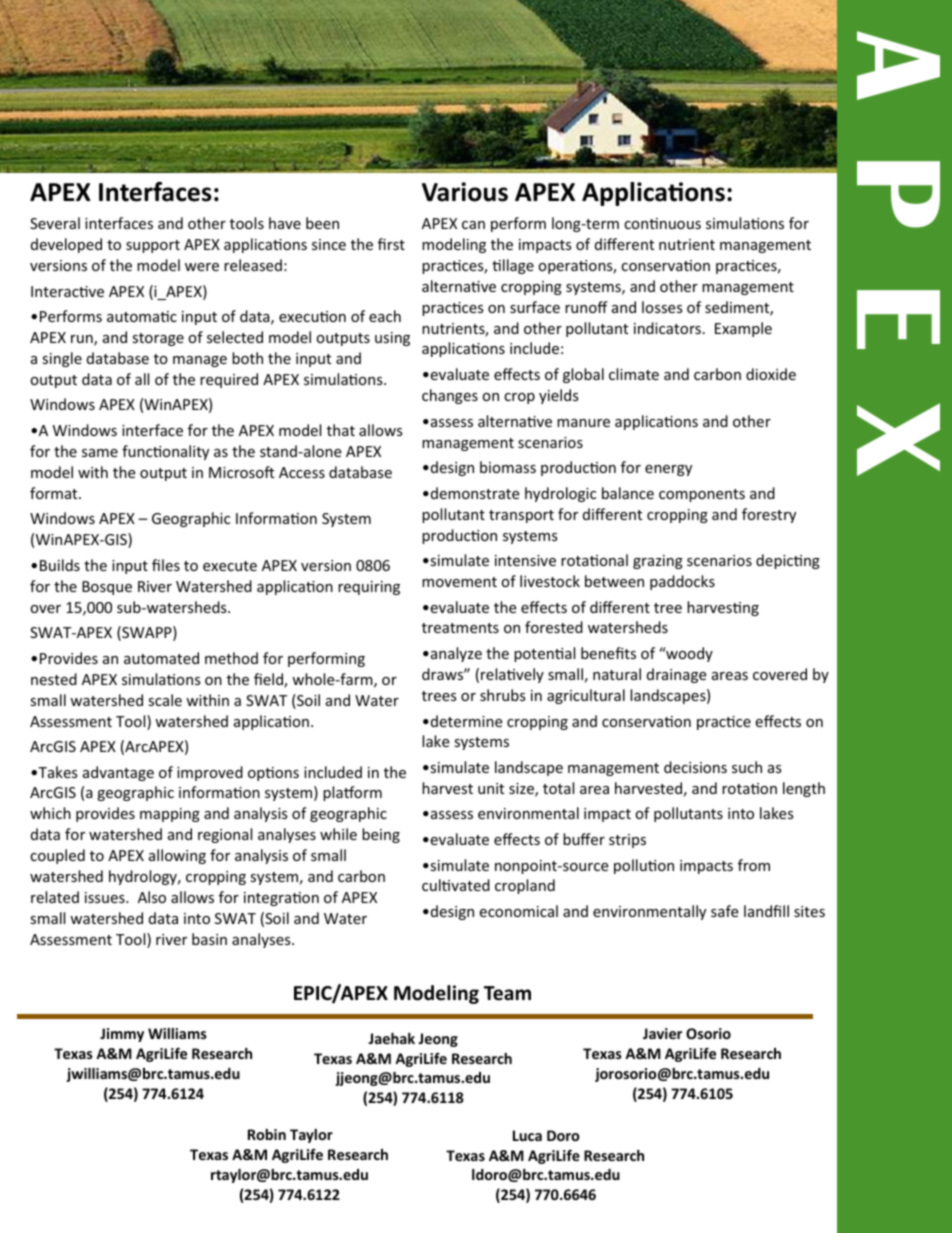 This screenshot has height=1233, width=952. I want to click on drainage, so click(676, 675).
